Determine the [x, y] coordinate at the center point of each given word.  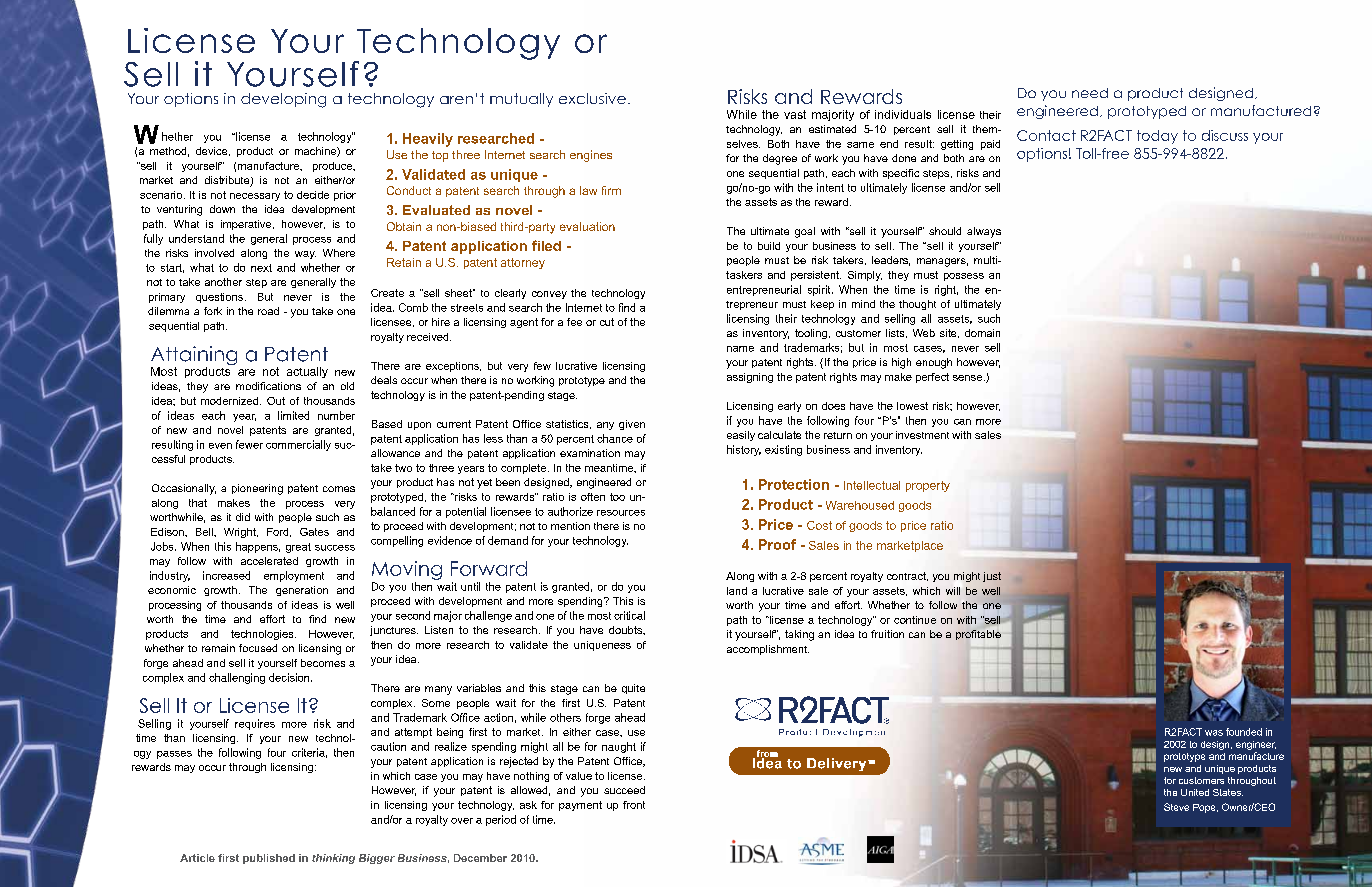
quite [633, 689]
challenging [237, 678]
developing [283, 100]
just [992, 577]
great [298, 548]
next [261, 268]
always [984, 232]
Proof [777, 544]
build [769, 246]
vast [795, 114]
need [1090, 93]
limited [293, 415]
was [1214, 733]
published [269, 859]
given [632, 425]
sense [967, 378]
